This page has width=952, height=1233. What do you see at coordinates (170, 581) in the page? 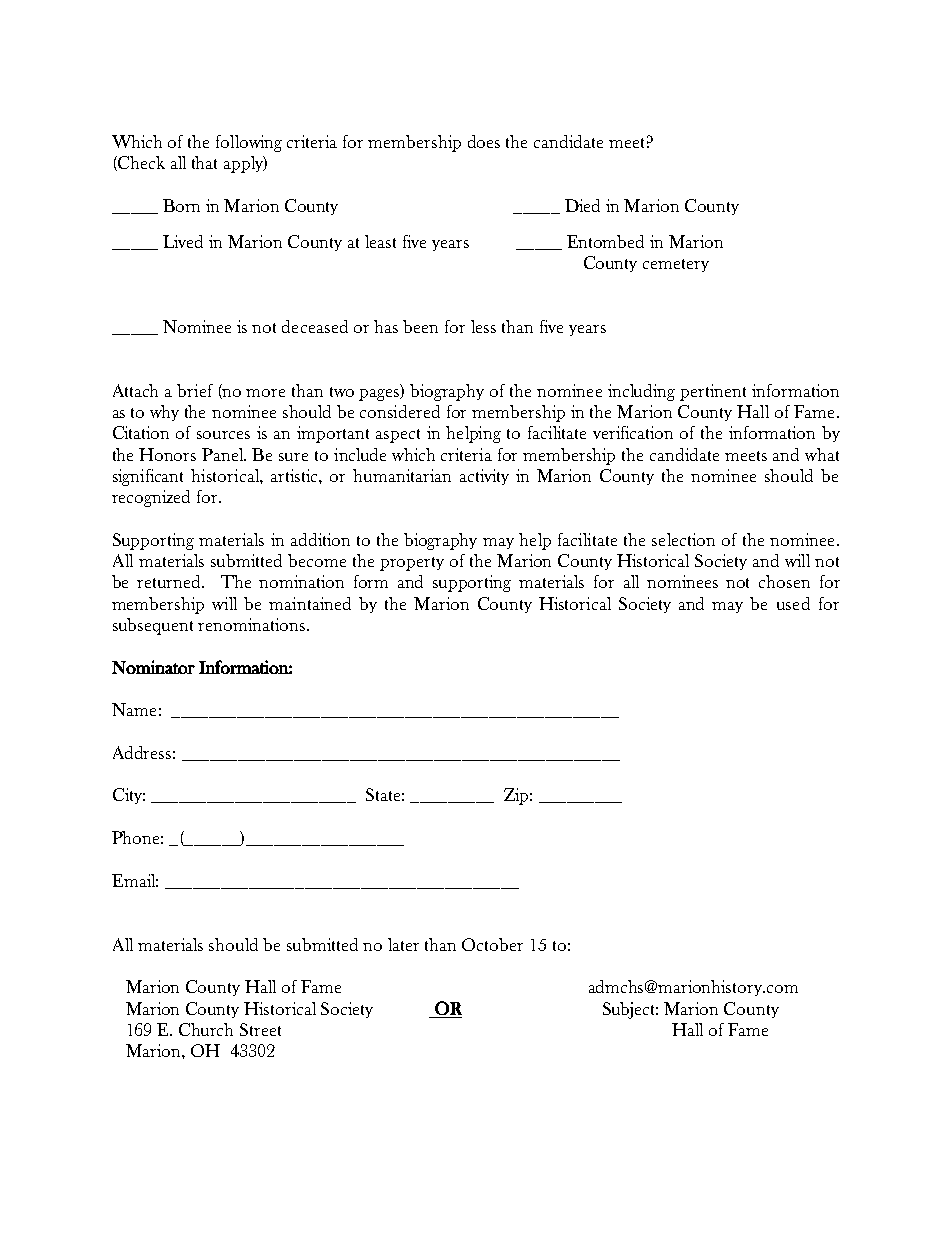
I see `returned` at bounding box center [170, 581].
